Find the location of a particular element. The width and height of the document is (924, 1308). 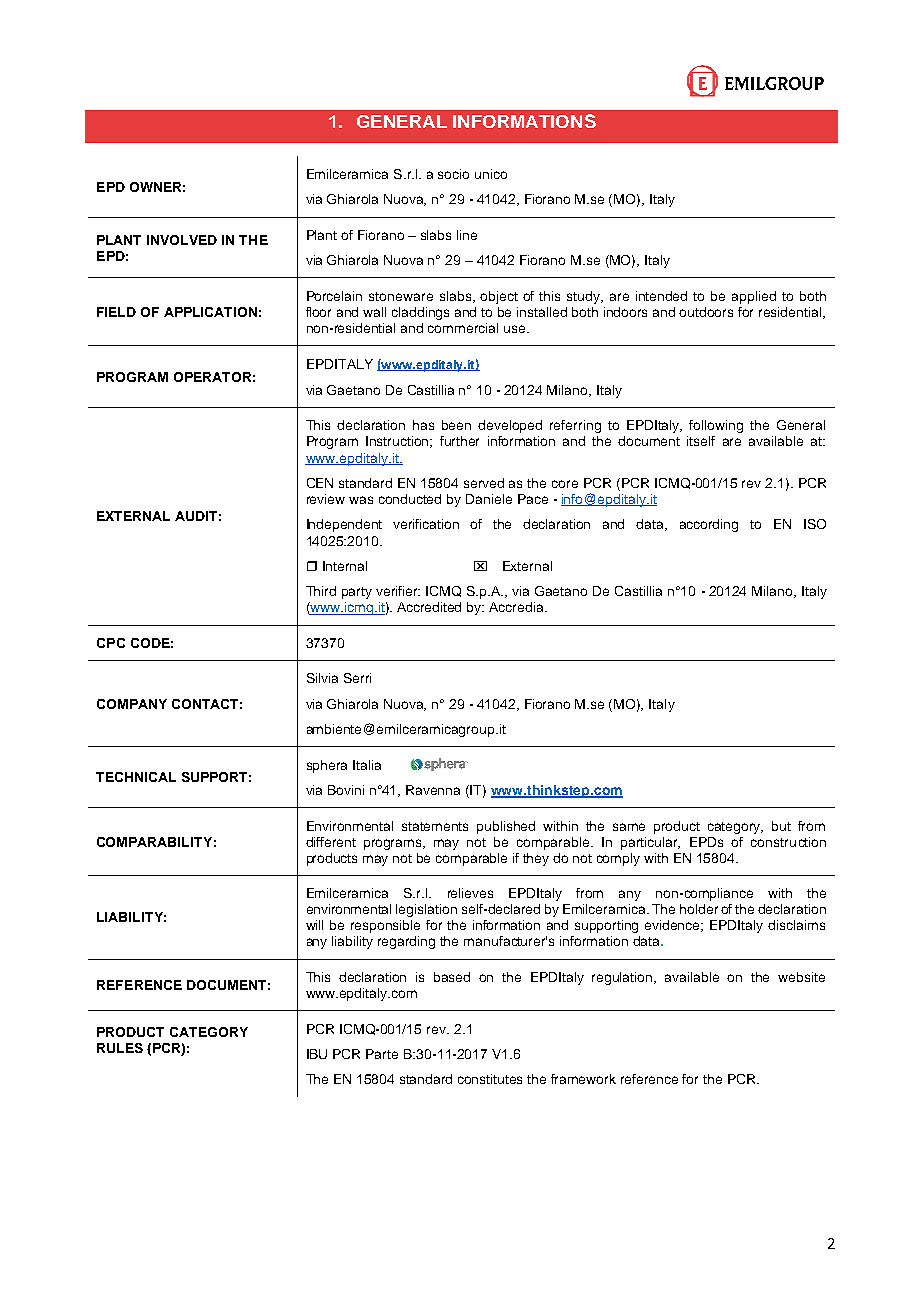

applied is located at coordinates (754, 297).
